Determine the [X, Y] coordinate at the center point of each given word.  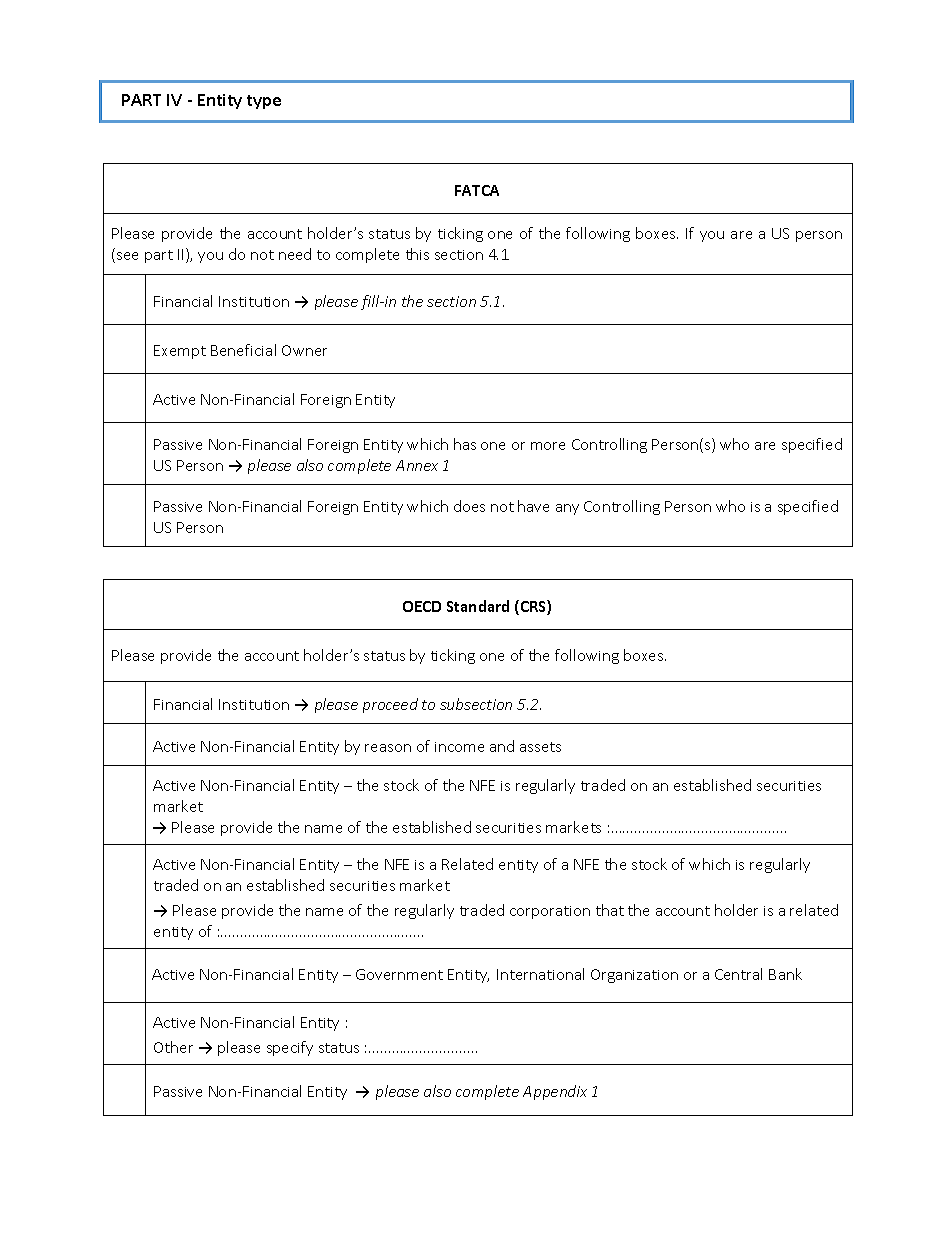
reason [388, 748]
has [465, 444]
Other [173, 1047]
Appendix [555, 1092]
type [264, 102]
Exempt [180, 352]
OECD [422, 606]
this [417, 254]
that [610, 910]
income [459, 747]
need [295, 254]
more [548, 446]
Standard [478, 606]
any [567, 509]
